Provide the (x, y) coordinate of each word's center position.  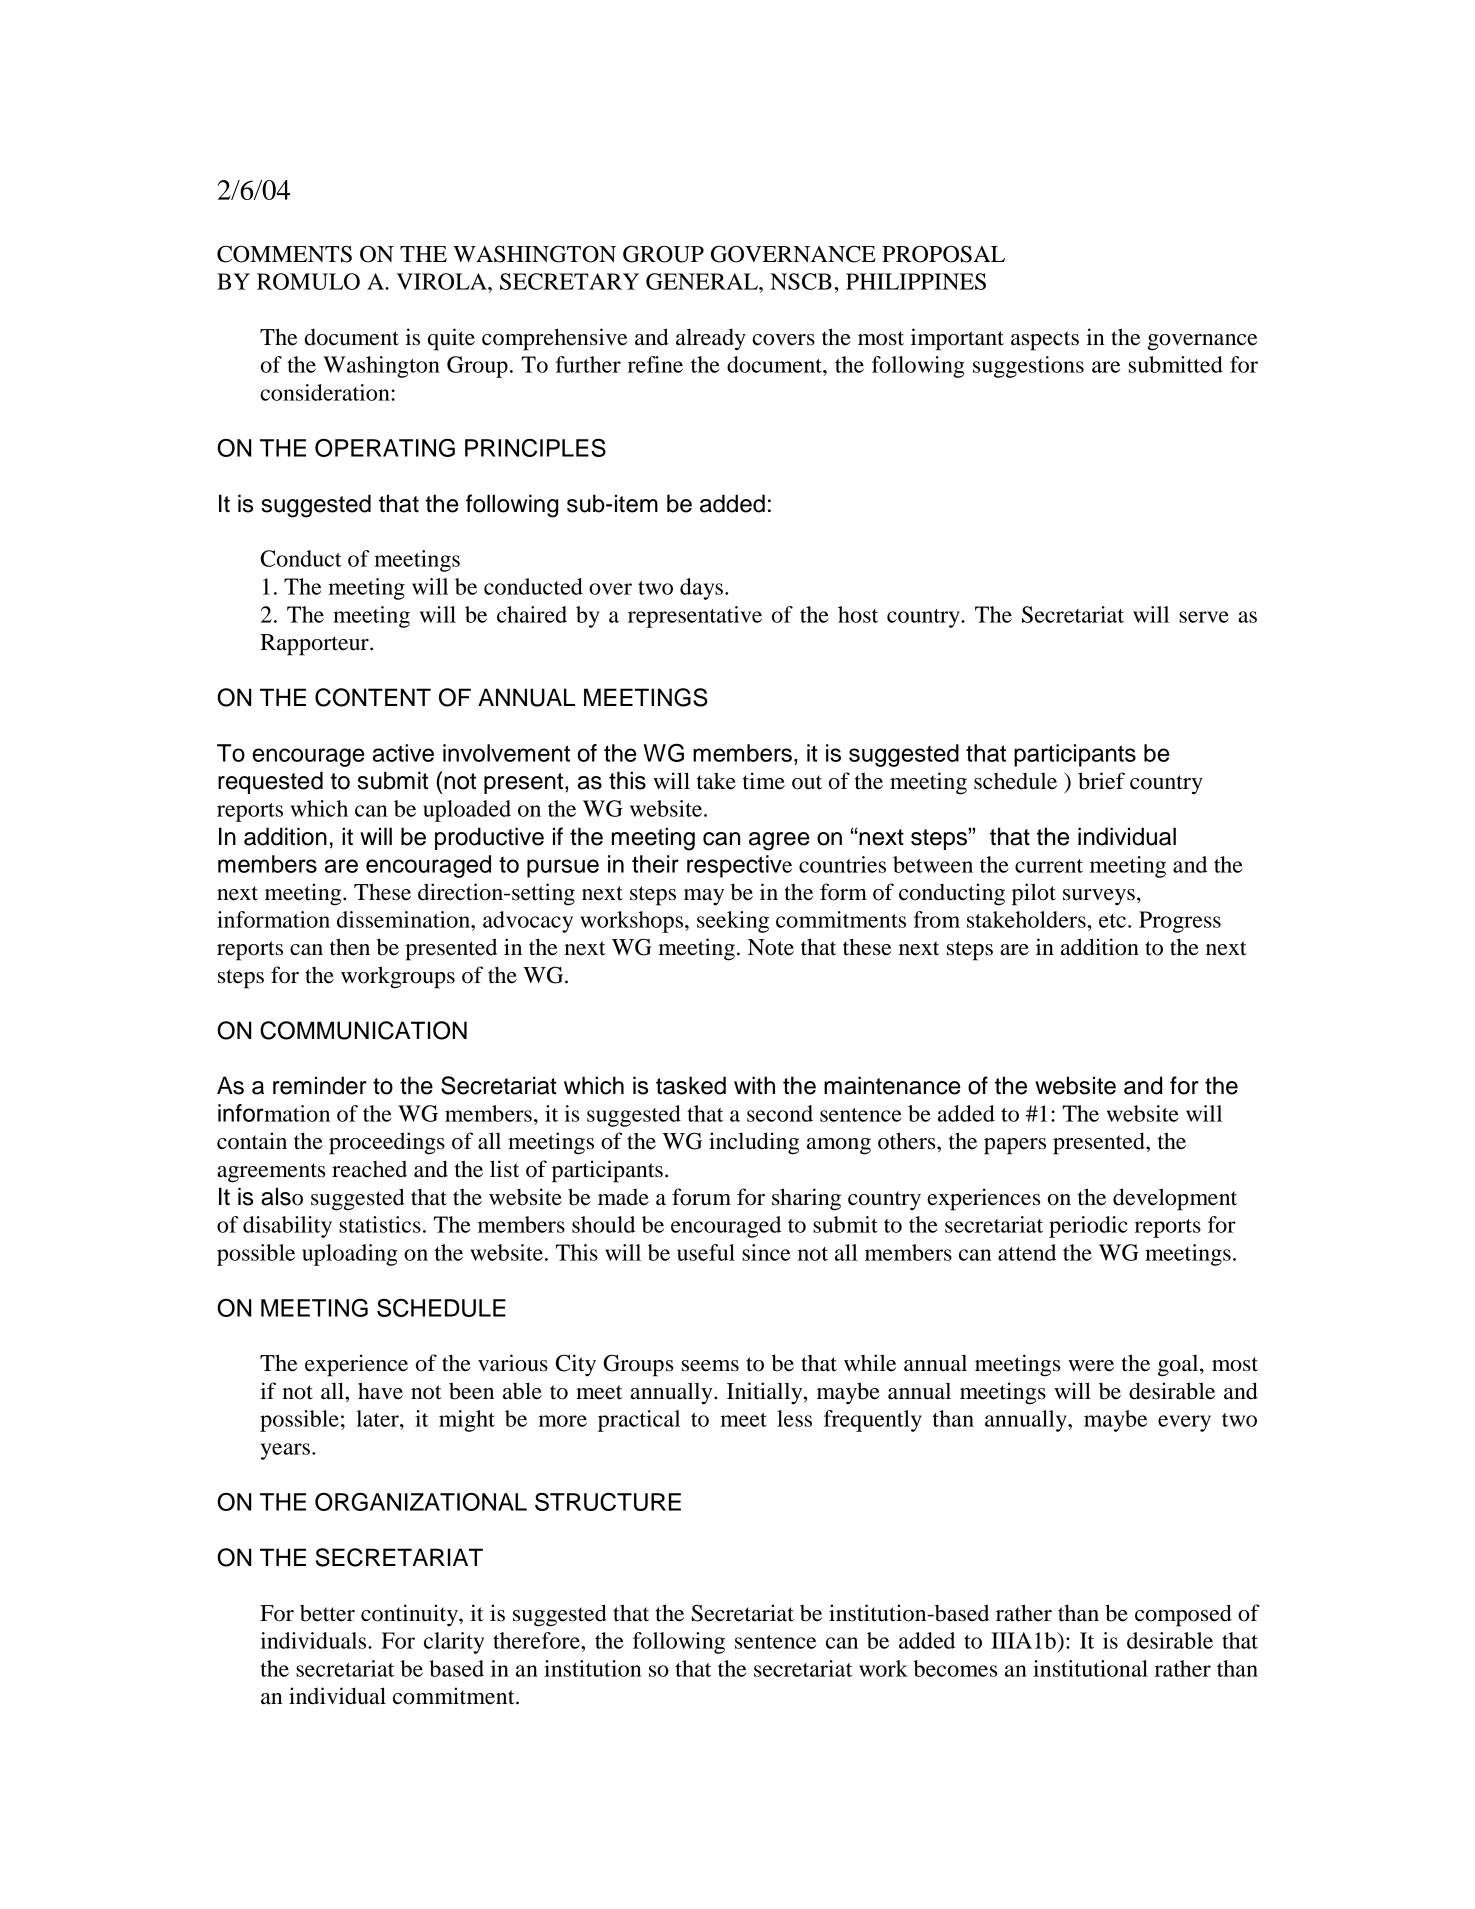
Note (771, 947)
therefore (537, 1640)
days (701, 589)
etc (1112, 921)
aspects (1045, 341)
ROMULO (308, 281)
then (350, 947)
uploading (350, 1255)
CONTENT (373, 697)
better (327, 1613)
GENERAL (703, 281)
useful (706, 1252)
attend (1027, 1252)
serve (1204, 617)
